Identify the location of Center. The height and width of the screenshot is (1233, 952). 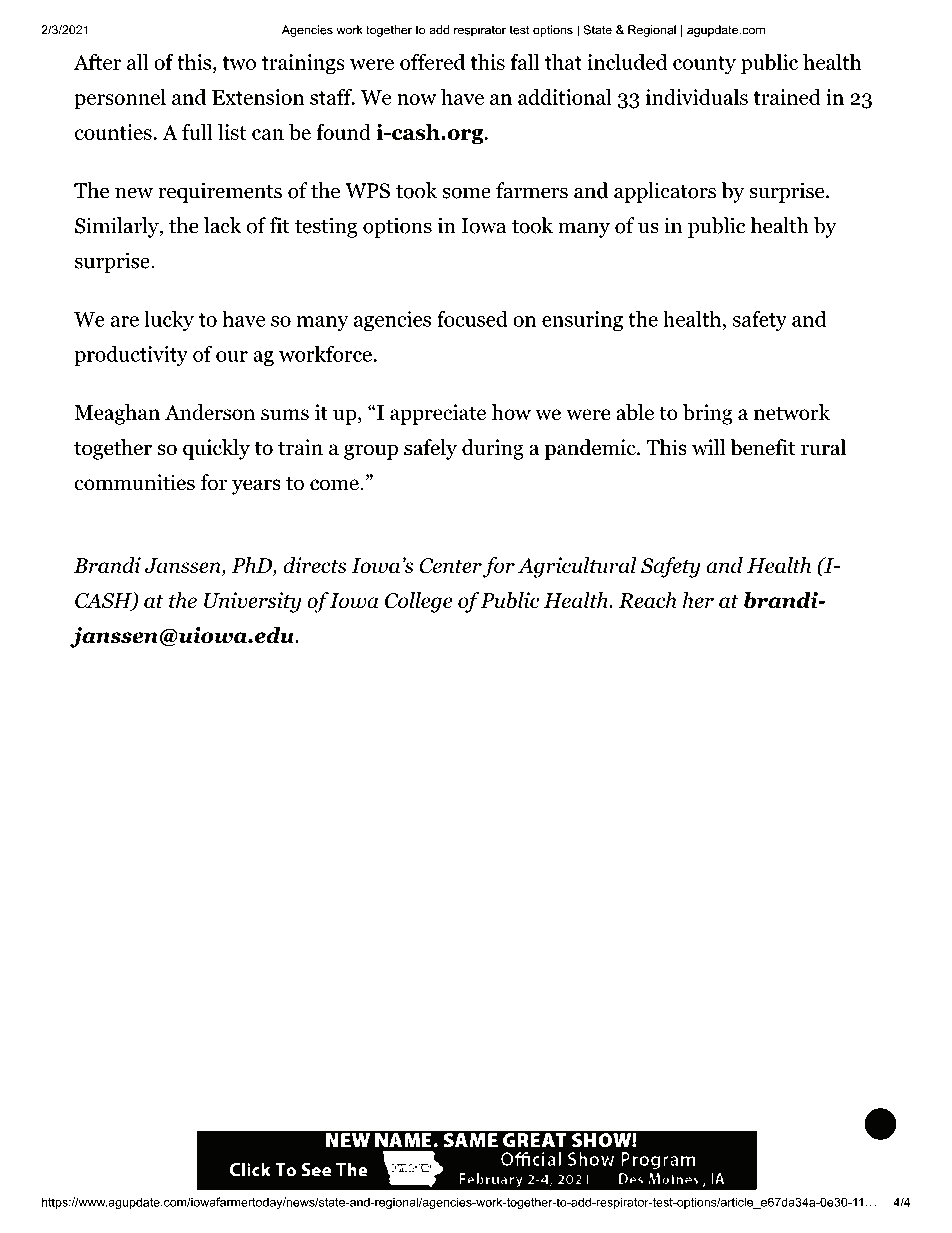
(450, 566).
